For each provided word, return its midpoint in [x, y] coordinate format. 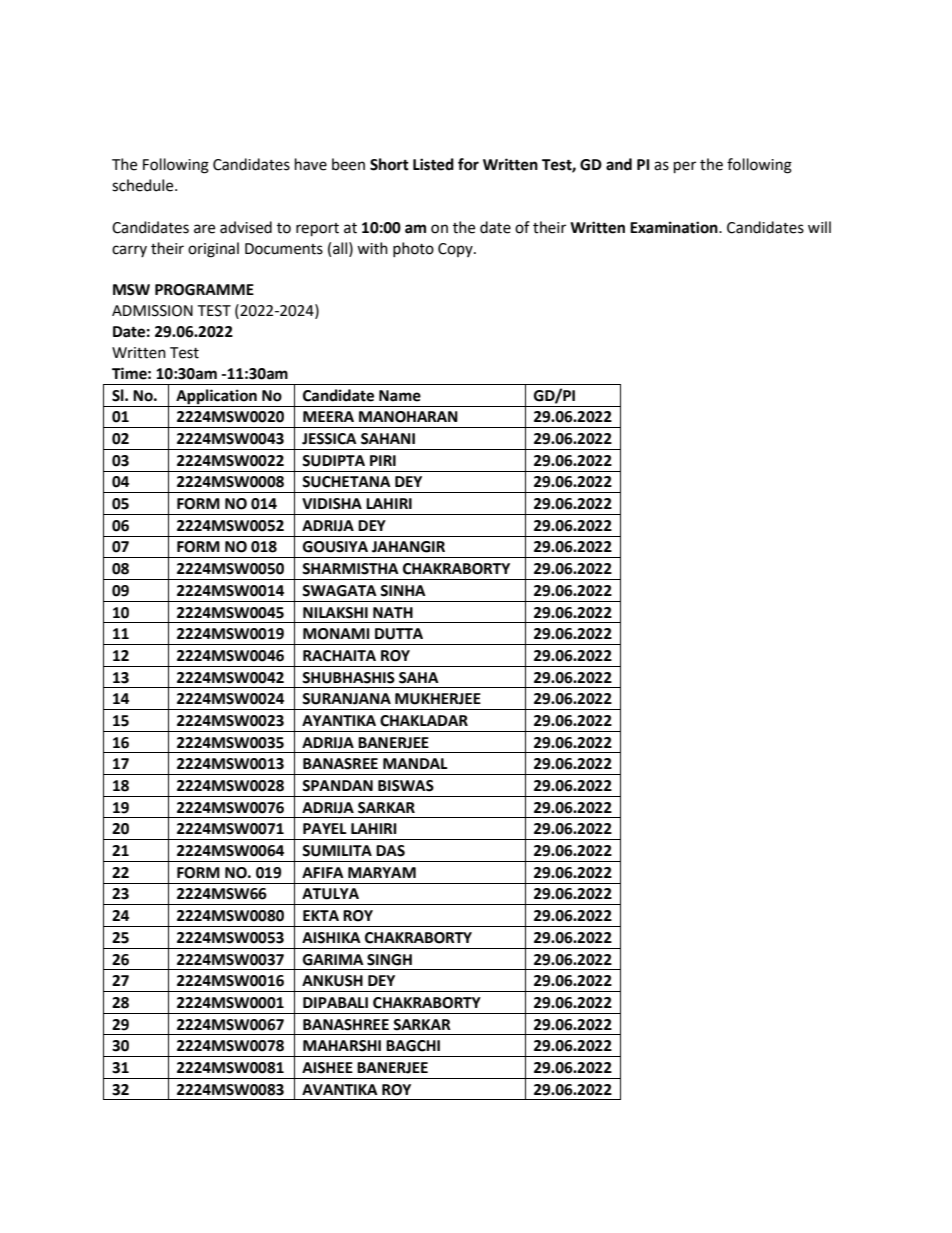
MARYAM [382, 872]
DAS [390, 851]
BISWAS [406, 786]
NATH [393, 612]
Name [400, 396]
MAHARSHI [342, 1046]
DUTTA [399, 634]
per [685, 167]
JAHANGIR [408, 547]
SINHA [403, 591]
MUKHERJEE [438, 699]
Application [216, 397]
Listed [433, 164]
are [204, 229]
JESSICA [329, 439]
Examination [675, 227]
